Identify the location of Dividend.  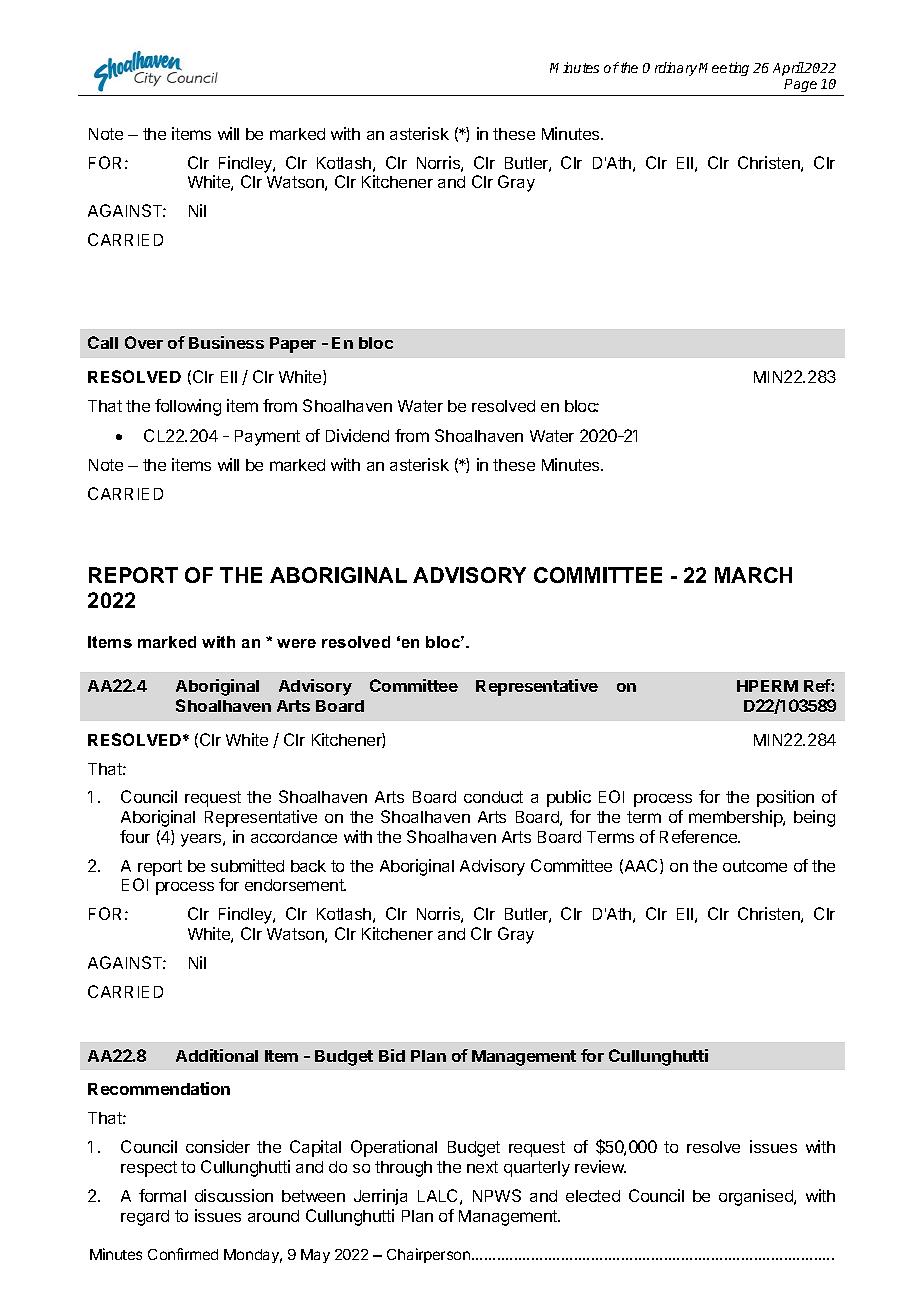
(357, 435).
